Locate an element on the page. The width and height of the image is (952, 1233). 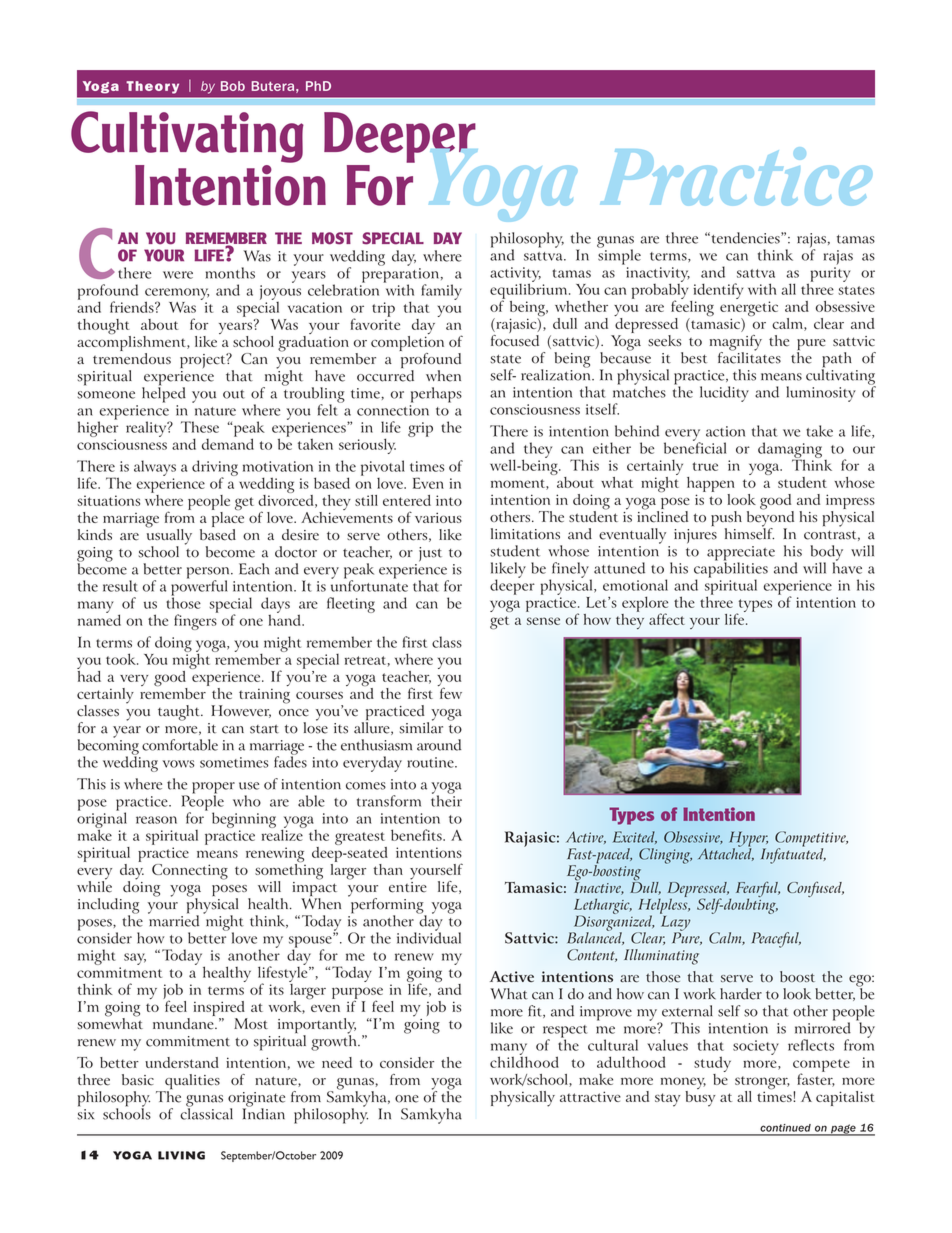
taught is located at coordinates (180, 713).
